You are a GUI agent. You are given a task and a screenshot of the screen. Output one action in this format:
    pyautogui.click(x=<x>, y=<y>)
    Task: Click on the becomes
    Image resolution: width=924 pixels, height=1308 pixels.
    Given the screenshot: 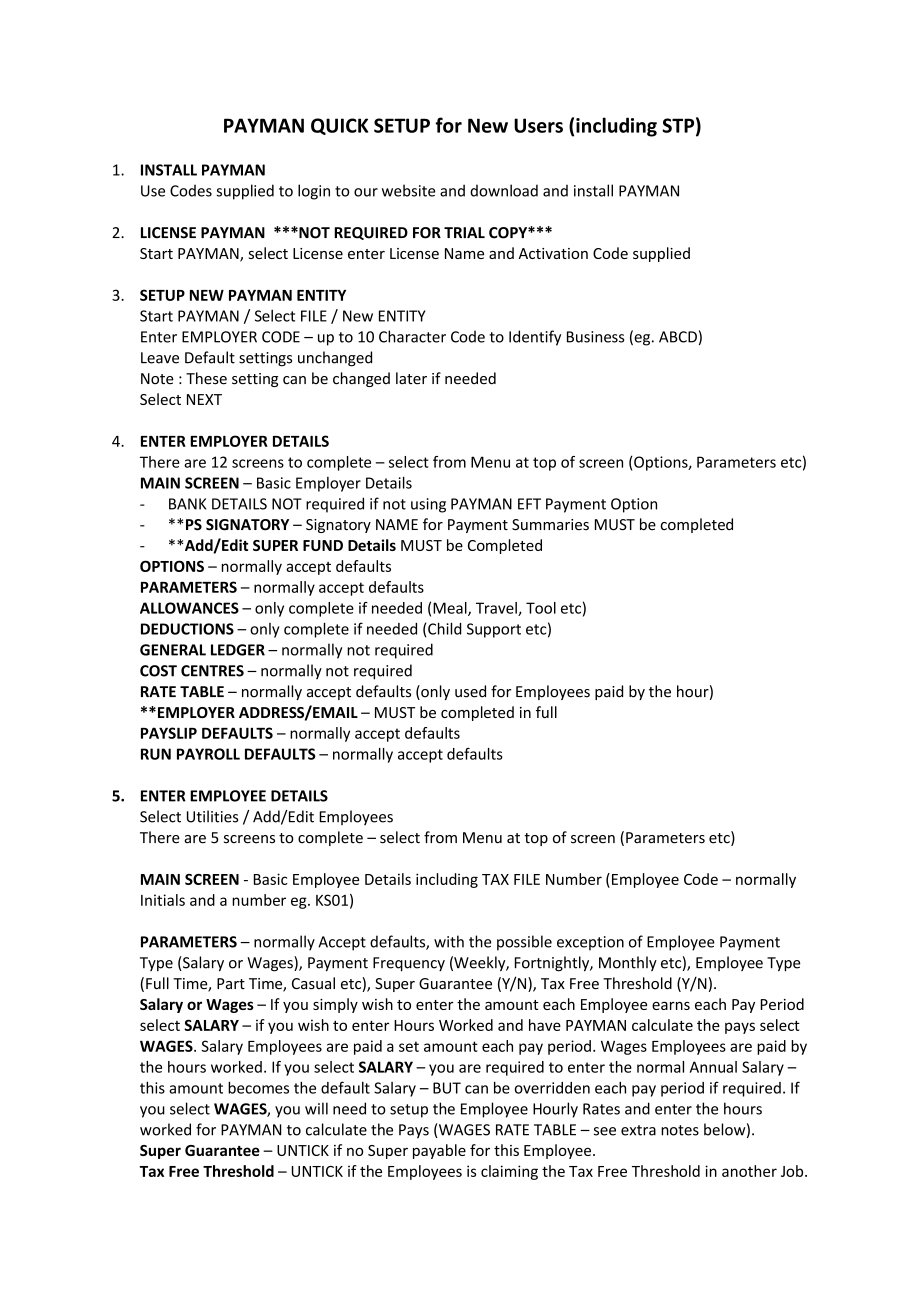 What is the action you would take?
    pyautogui.click(x=258, y=1087)
